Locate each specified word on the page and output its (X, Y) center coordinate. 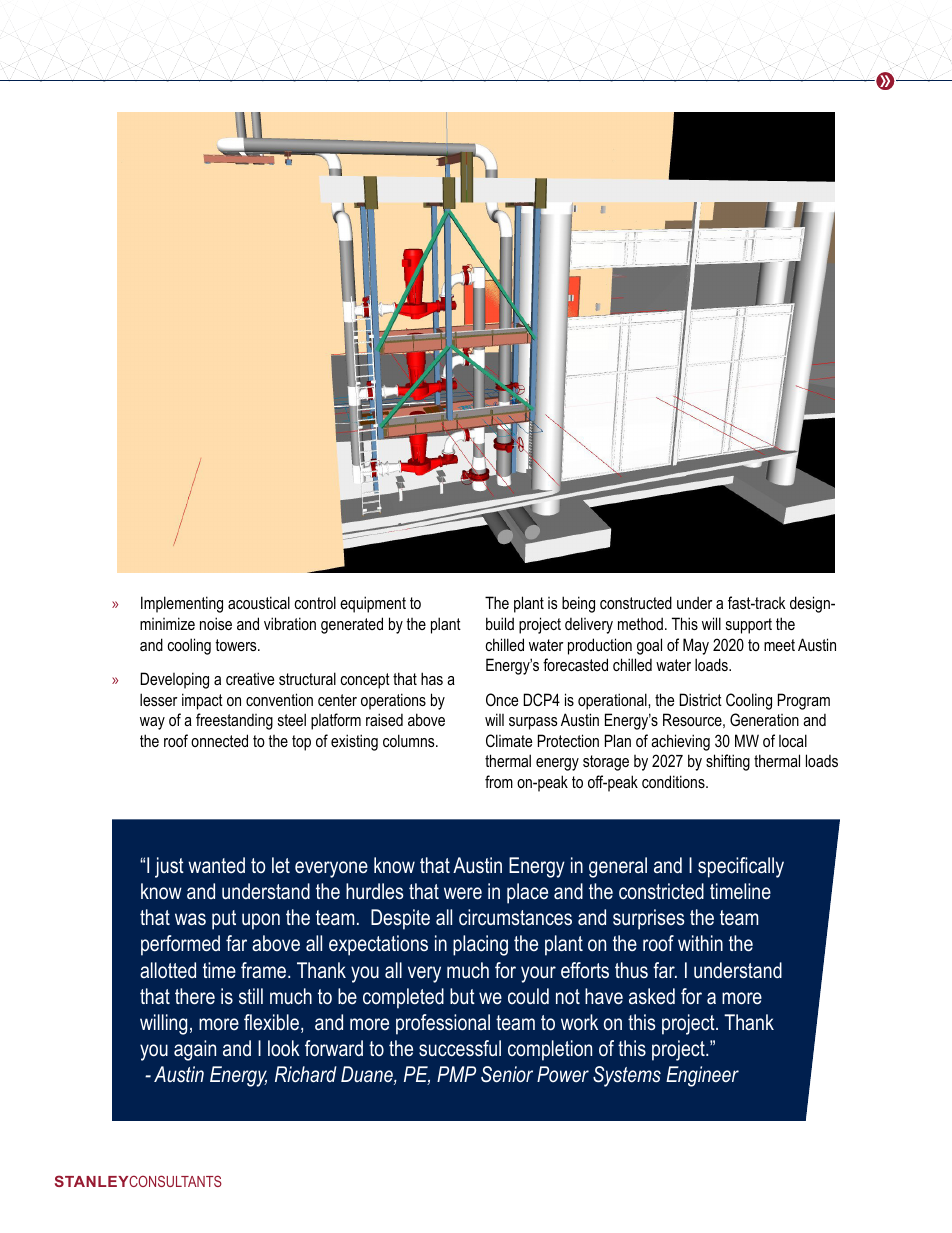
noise (216, 623)
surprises (649, 919)
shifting (728, 762)
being (578, 604)
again (195, 1050)
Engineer (702, 1076)
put (224, 920)
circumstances (515, 917)
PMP (456, 1074)
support (749, 626)
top (301, 743)
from (499, 781)
